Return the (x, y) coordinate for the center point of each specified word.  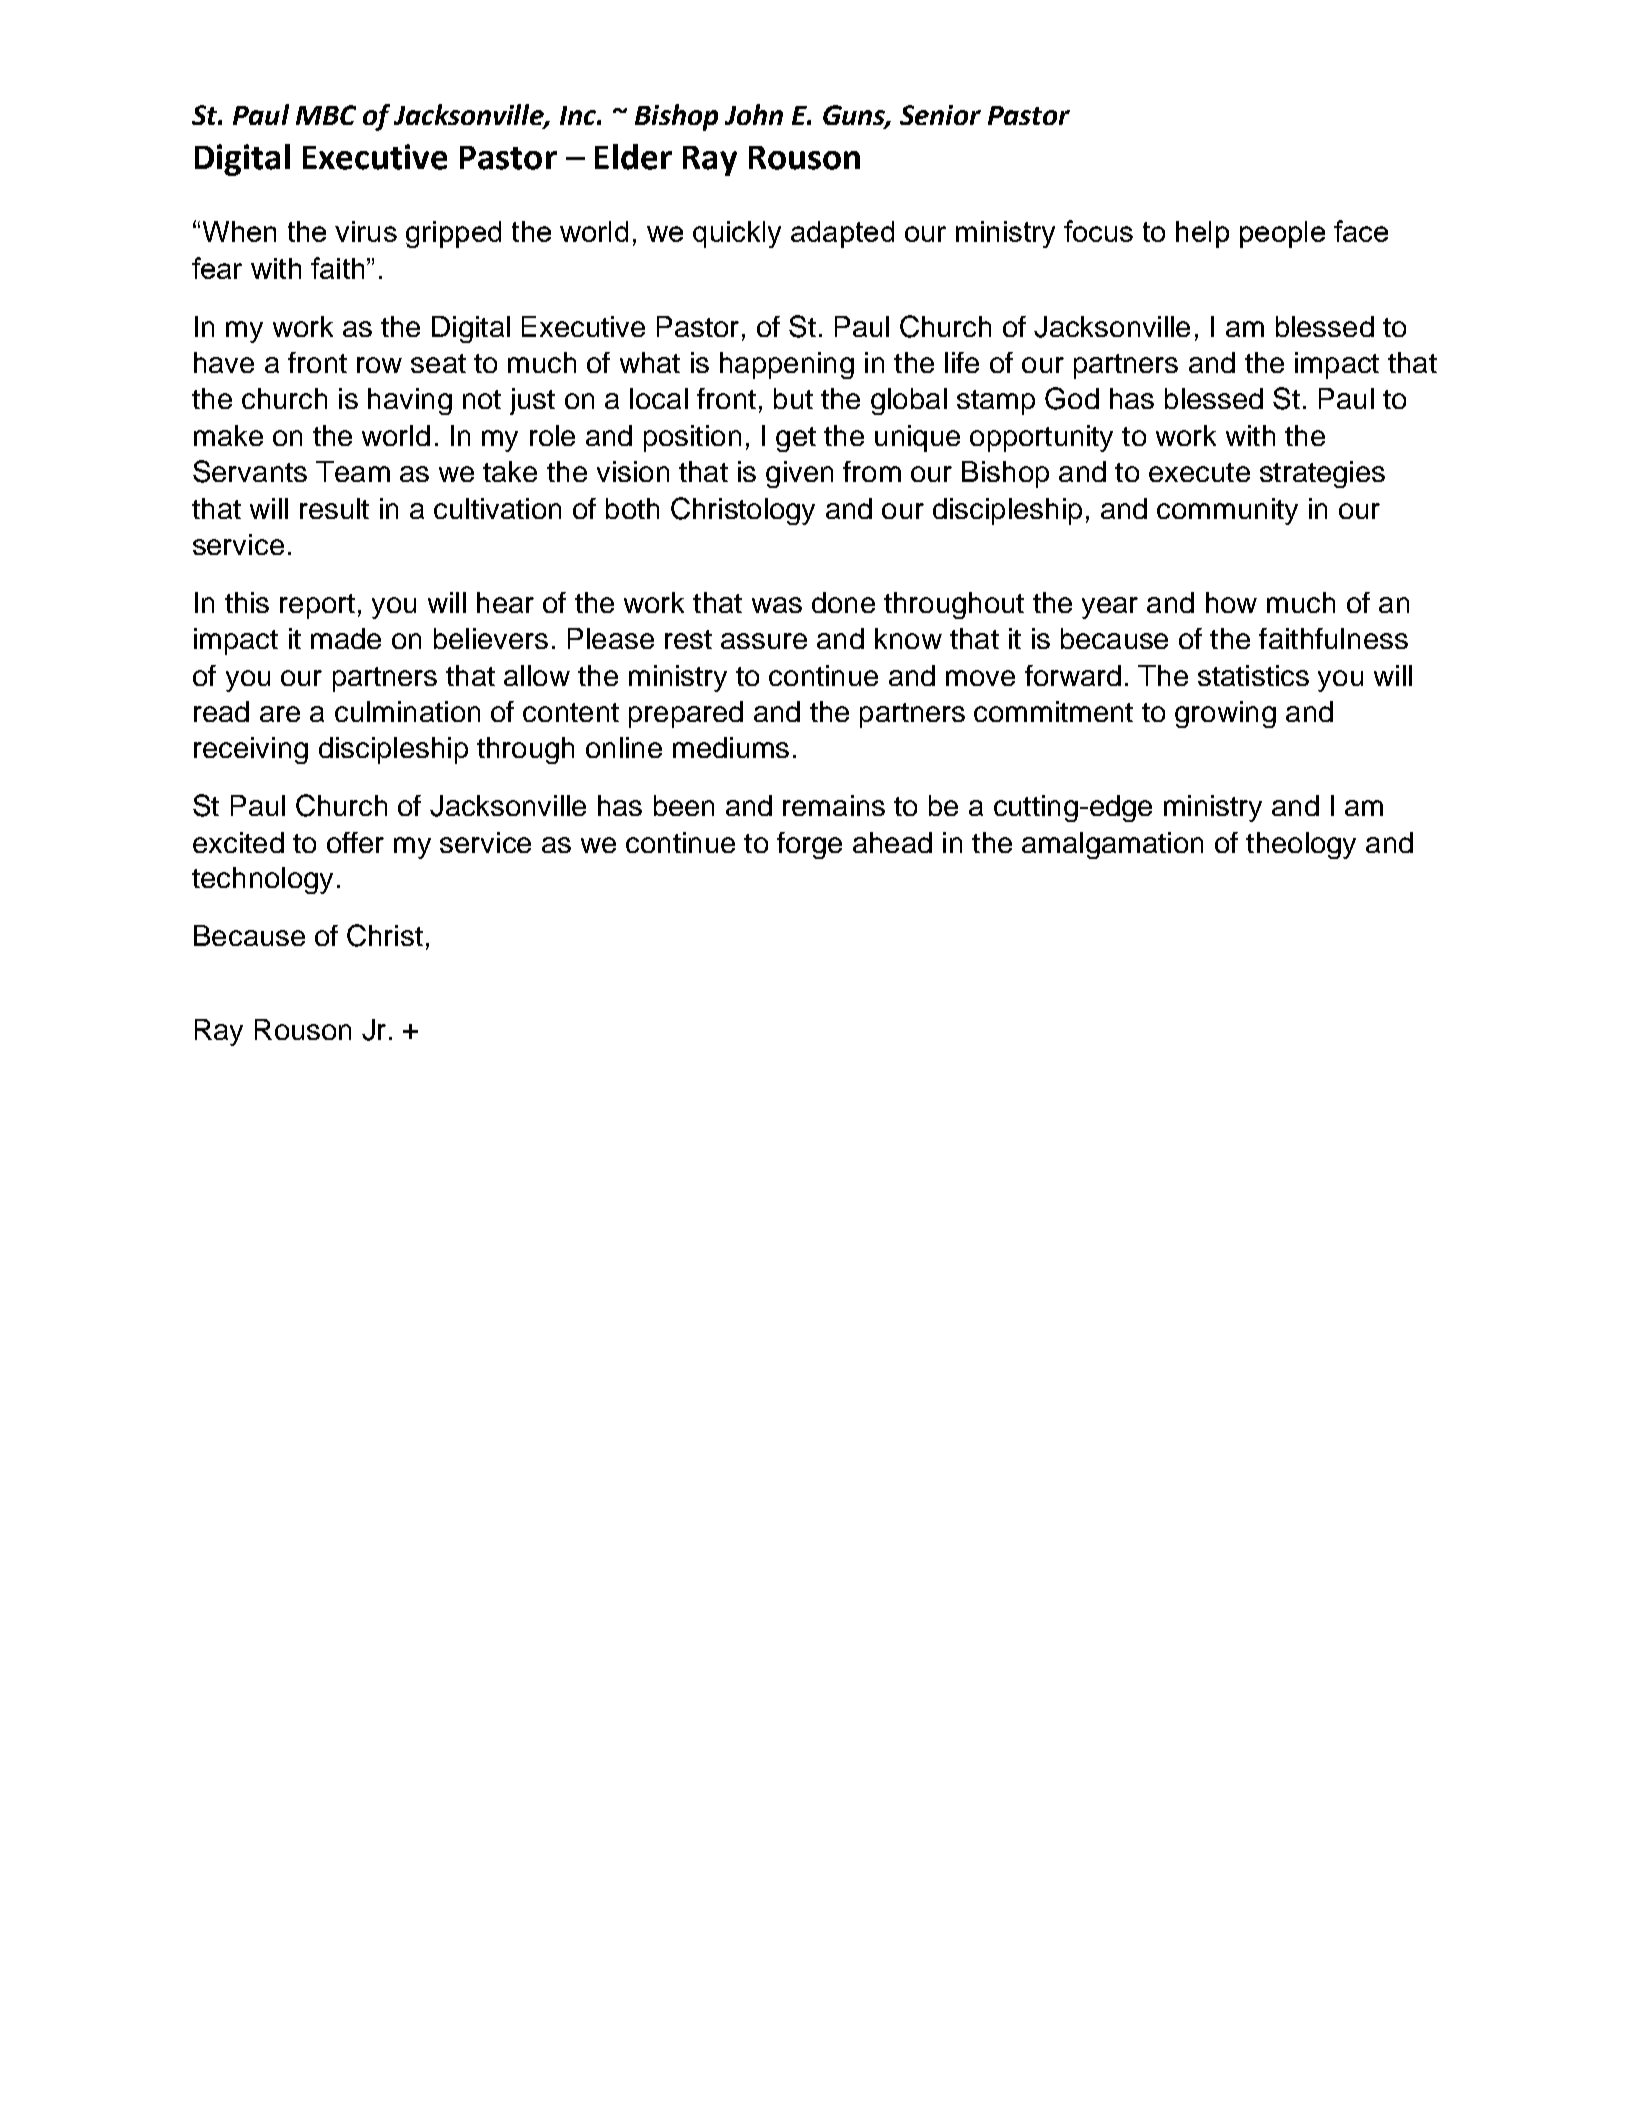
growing (1225, 714)
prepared (686, 714)
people (1282, 234)
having (410, 401)
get (796, 439)
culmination (407, 711)
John (754, 114)
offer (355, 842)
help (1202, 234)
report (317, 606)
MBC (326, 115)
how (1231, 602)
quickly (737, 234)
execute (1199, 472)
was (777, 605)
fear (217, 268)
